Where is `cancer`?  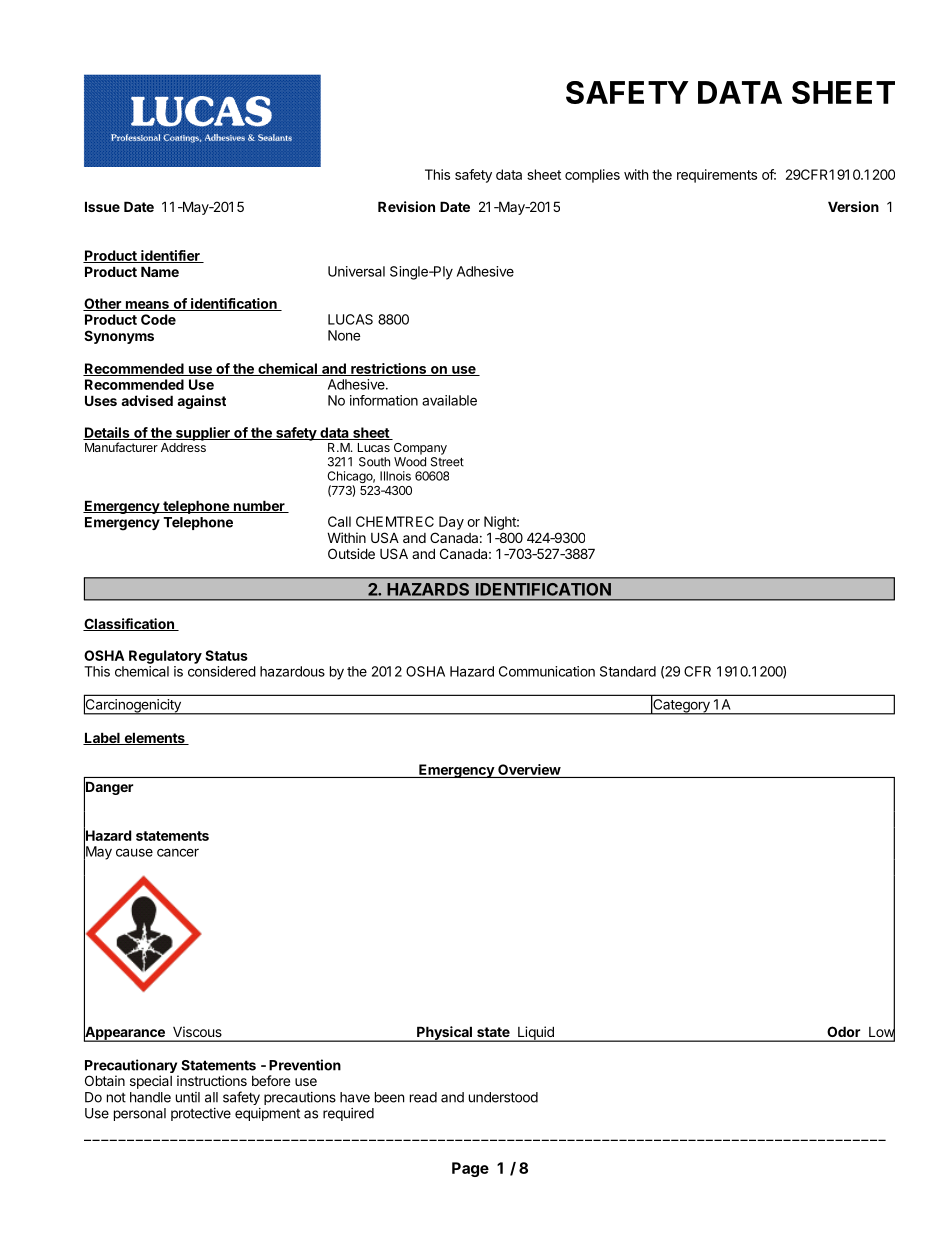 cancer is located at coordinates (178, 852).
